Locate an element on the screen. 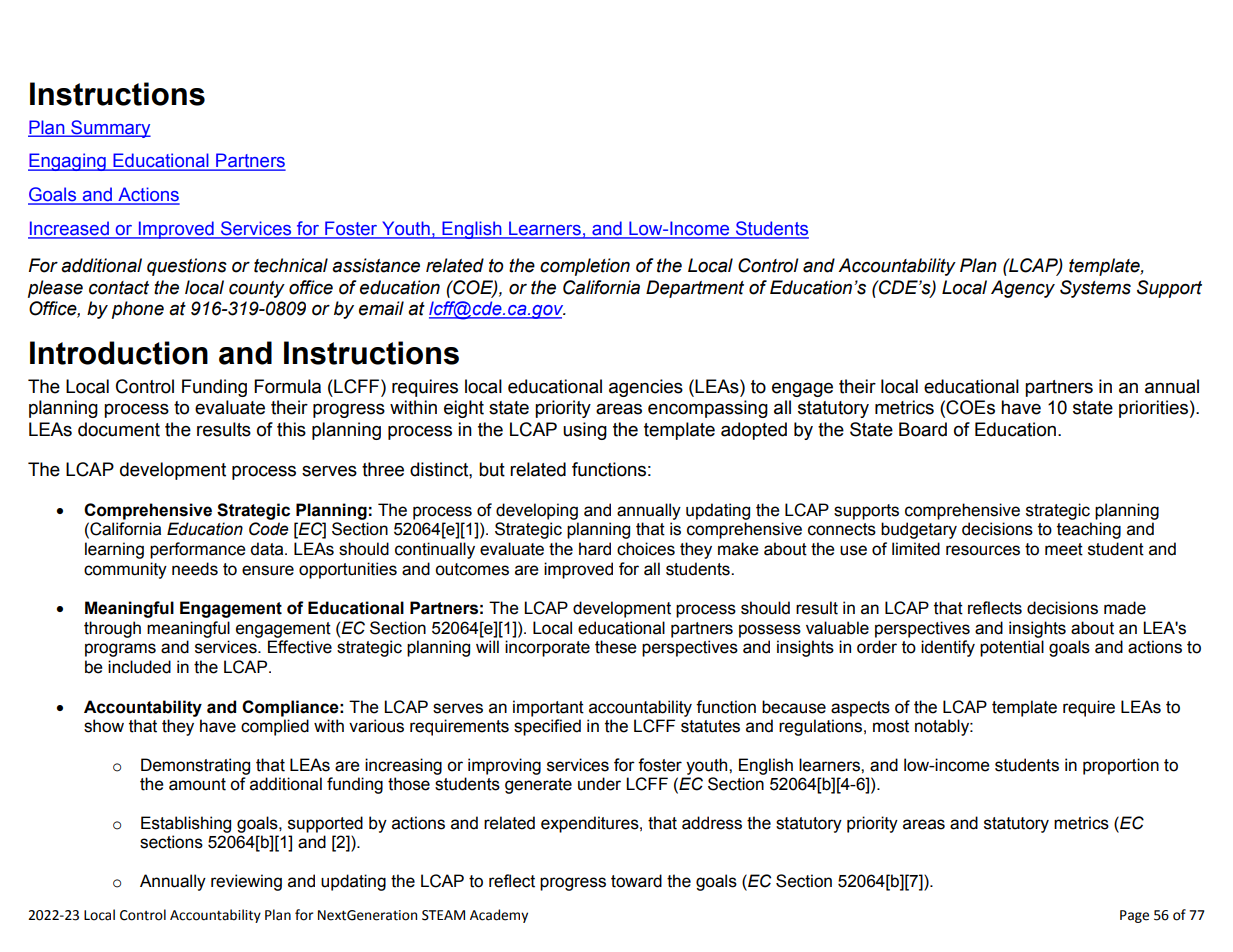 This screenshot has height=952, width=1233. completion is located at coordinates (585, 267).
